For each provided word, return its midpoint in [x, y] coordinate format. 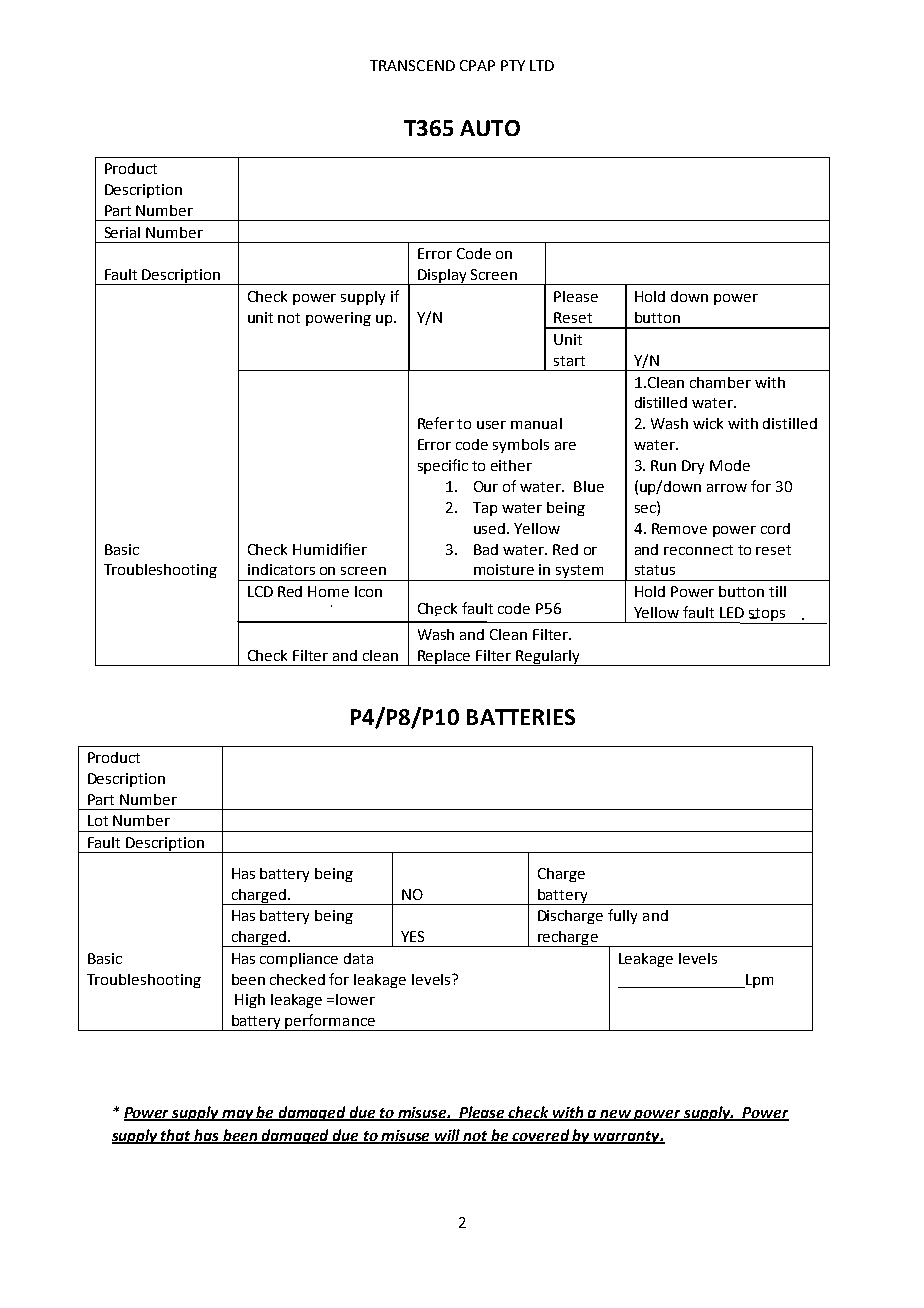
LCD [260, 591]
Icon [368, 591]
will [448, 1136]
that [177, 1136]
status [655, 570]
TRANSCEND [412, 65]
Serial [122, 232]
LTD [542, 65]
